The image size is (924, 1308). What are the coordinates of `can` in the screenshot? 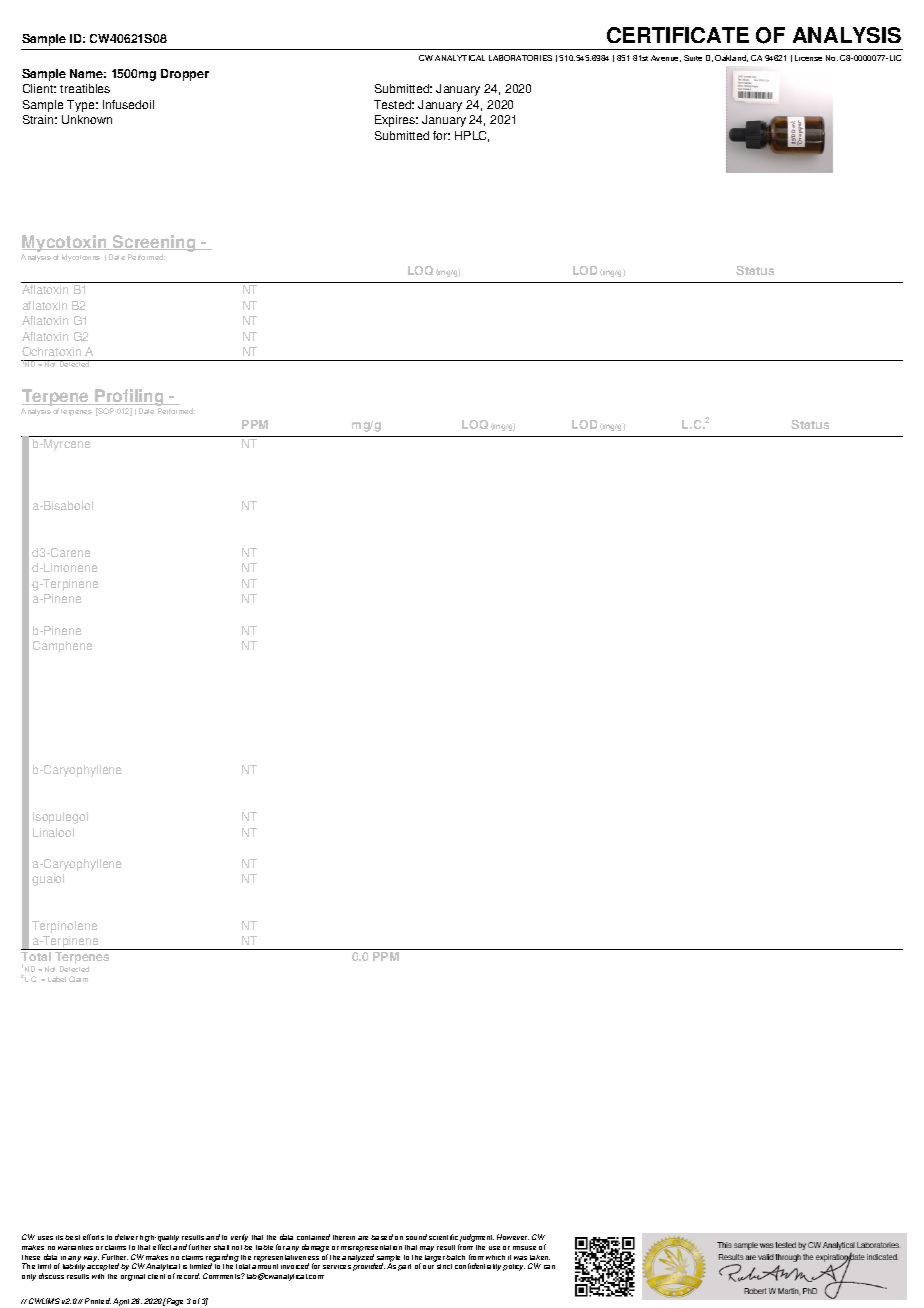 It's located at (549, 1267).
